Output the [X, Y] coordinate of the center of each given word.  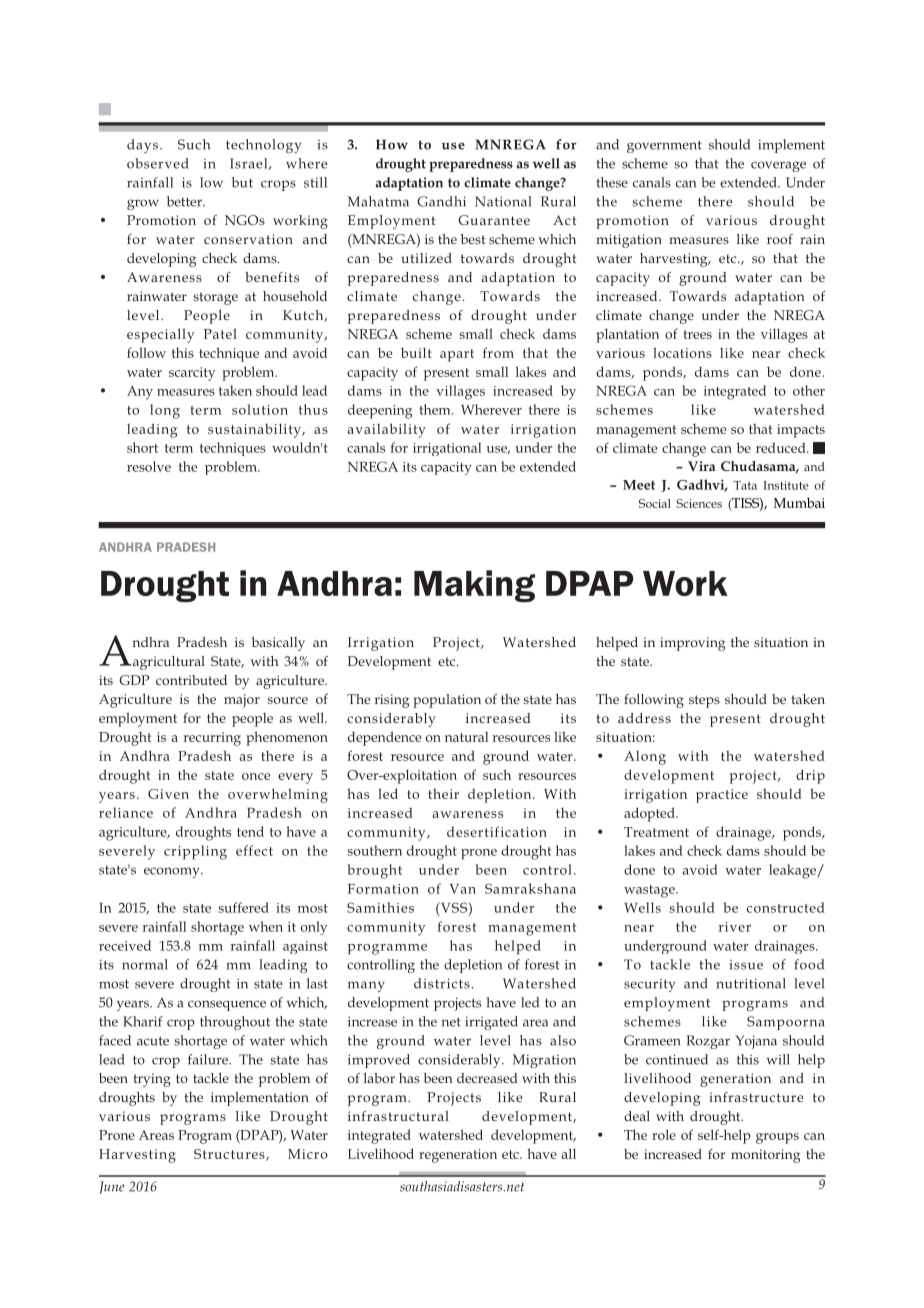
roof [780, 239]
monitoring [766, 1156]
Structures [230, 1155]
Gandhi [441, 201]
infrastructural [398, 1116]
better [185, 201]
